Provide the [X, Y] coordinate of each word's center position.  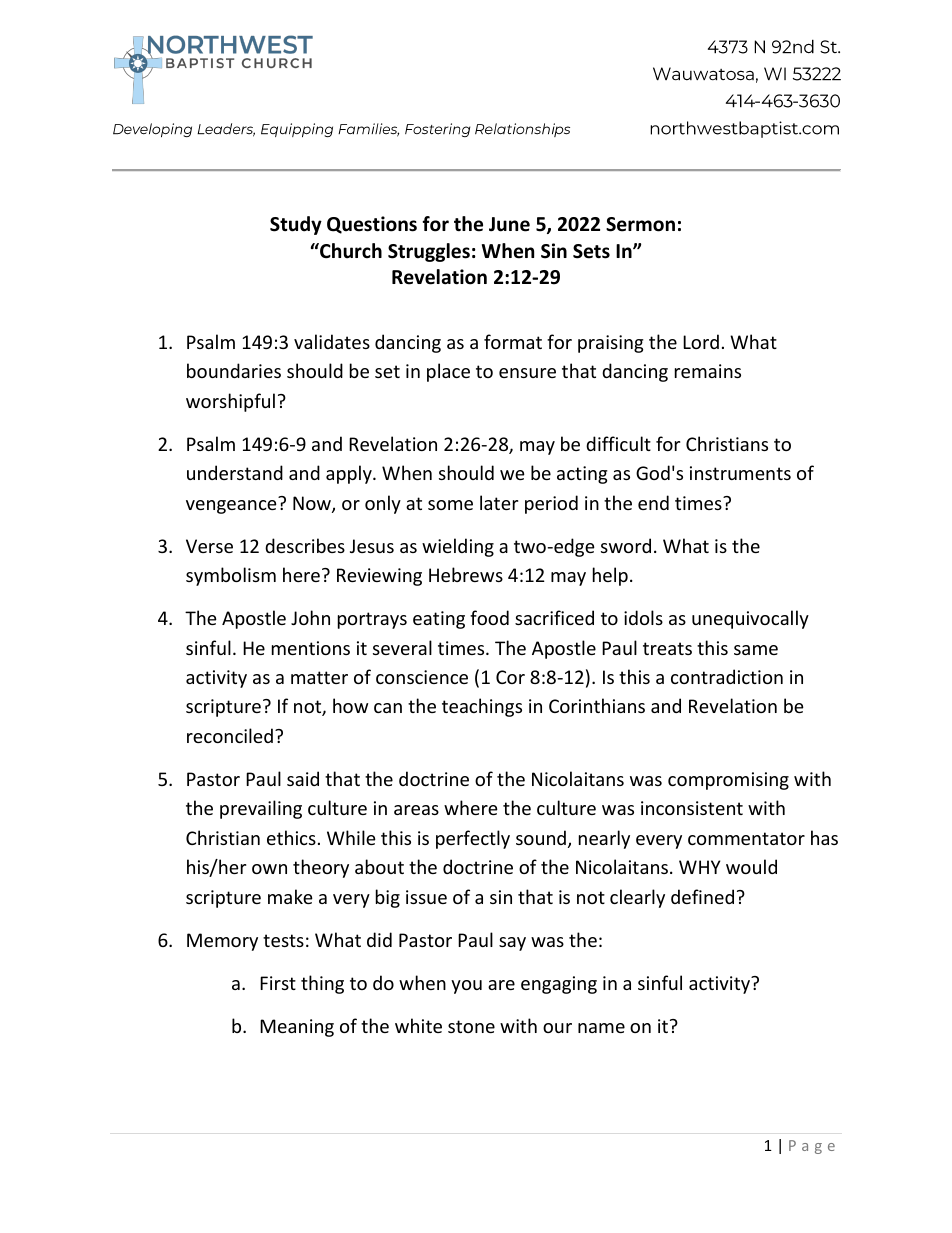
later [499, 502]
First [278, 983]
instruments [740, 473]
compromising [728, 781]
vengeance [231, 507]
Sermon [640, 224]
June [509, 224]
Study [296, 225]
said [303, 778]
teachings [482, 707]
